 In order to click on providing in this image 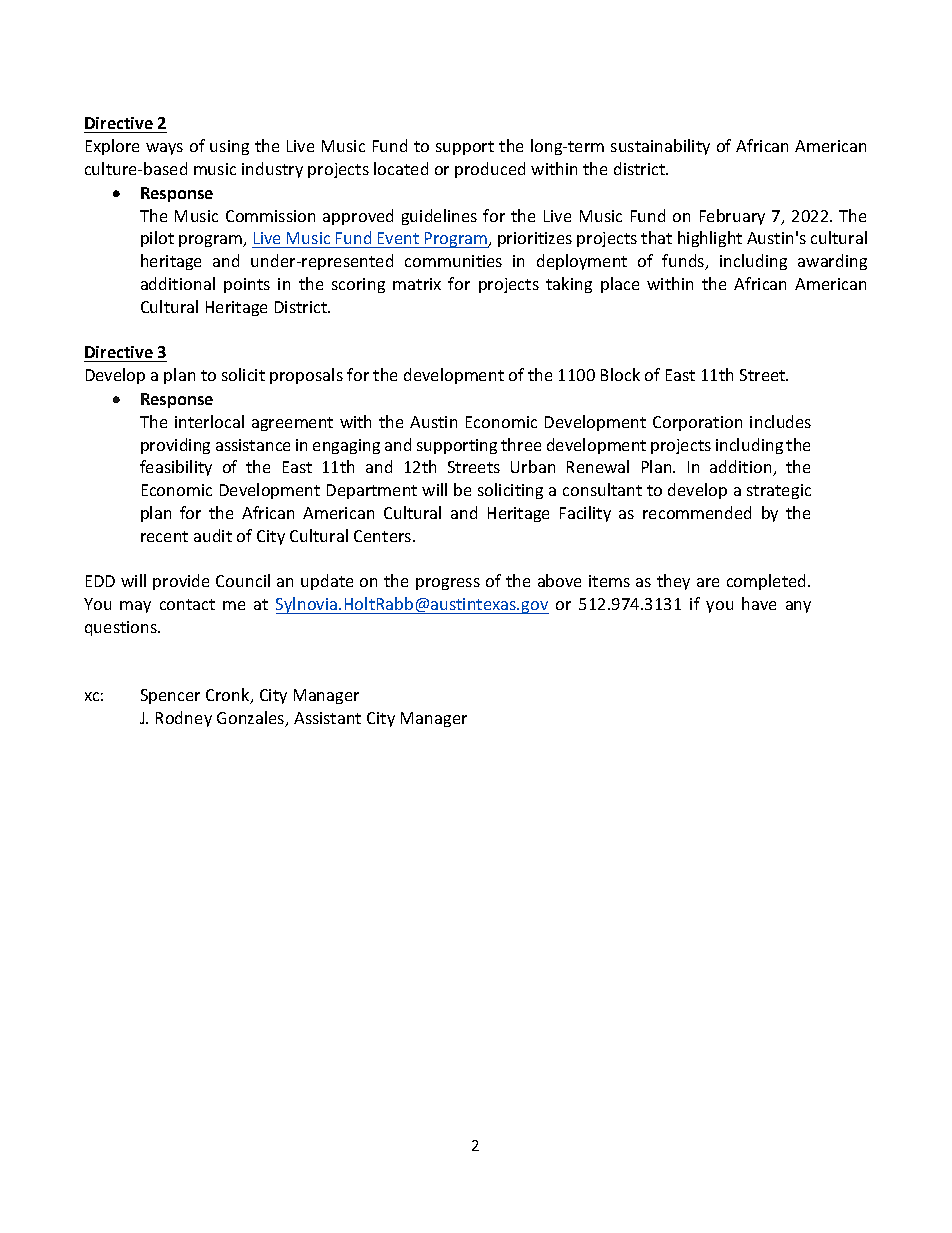, I will do `click(175, 446)`.
